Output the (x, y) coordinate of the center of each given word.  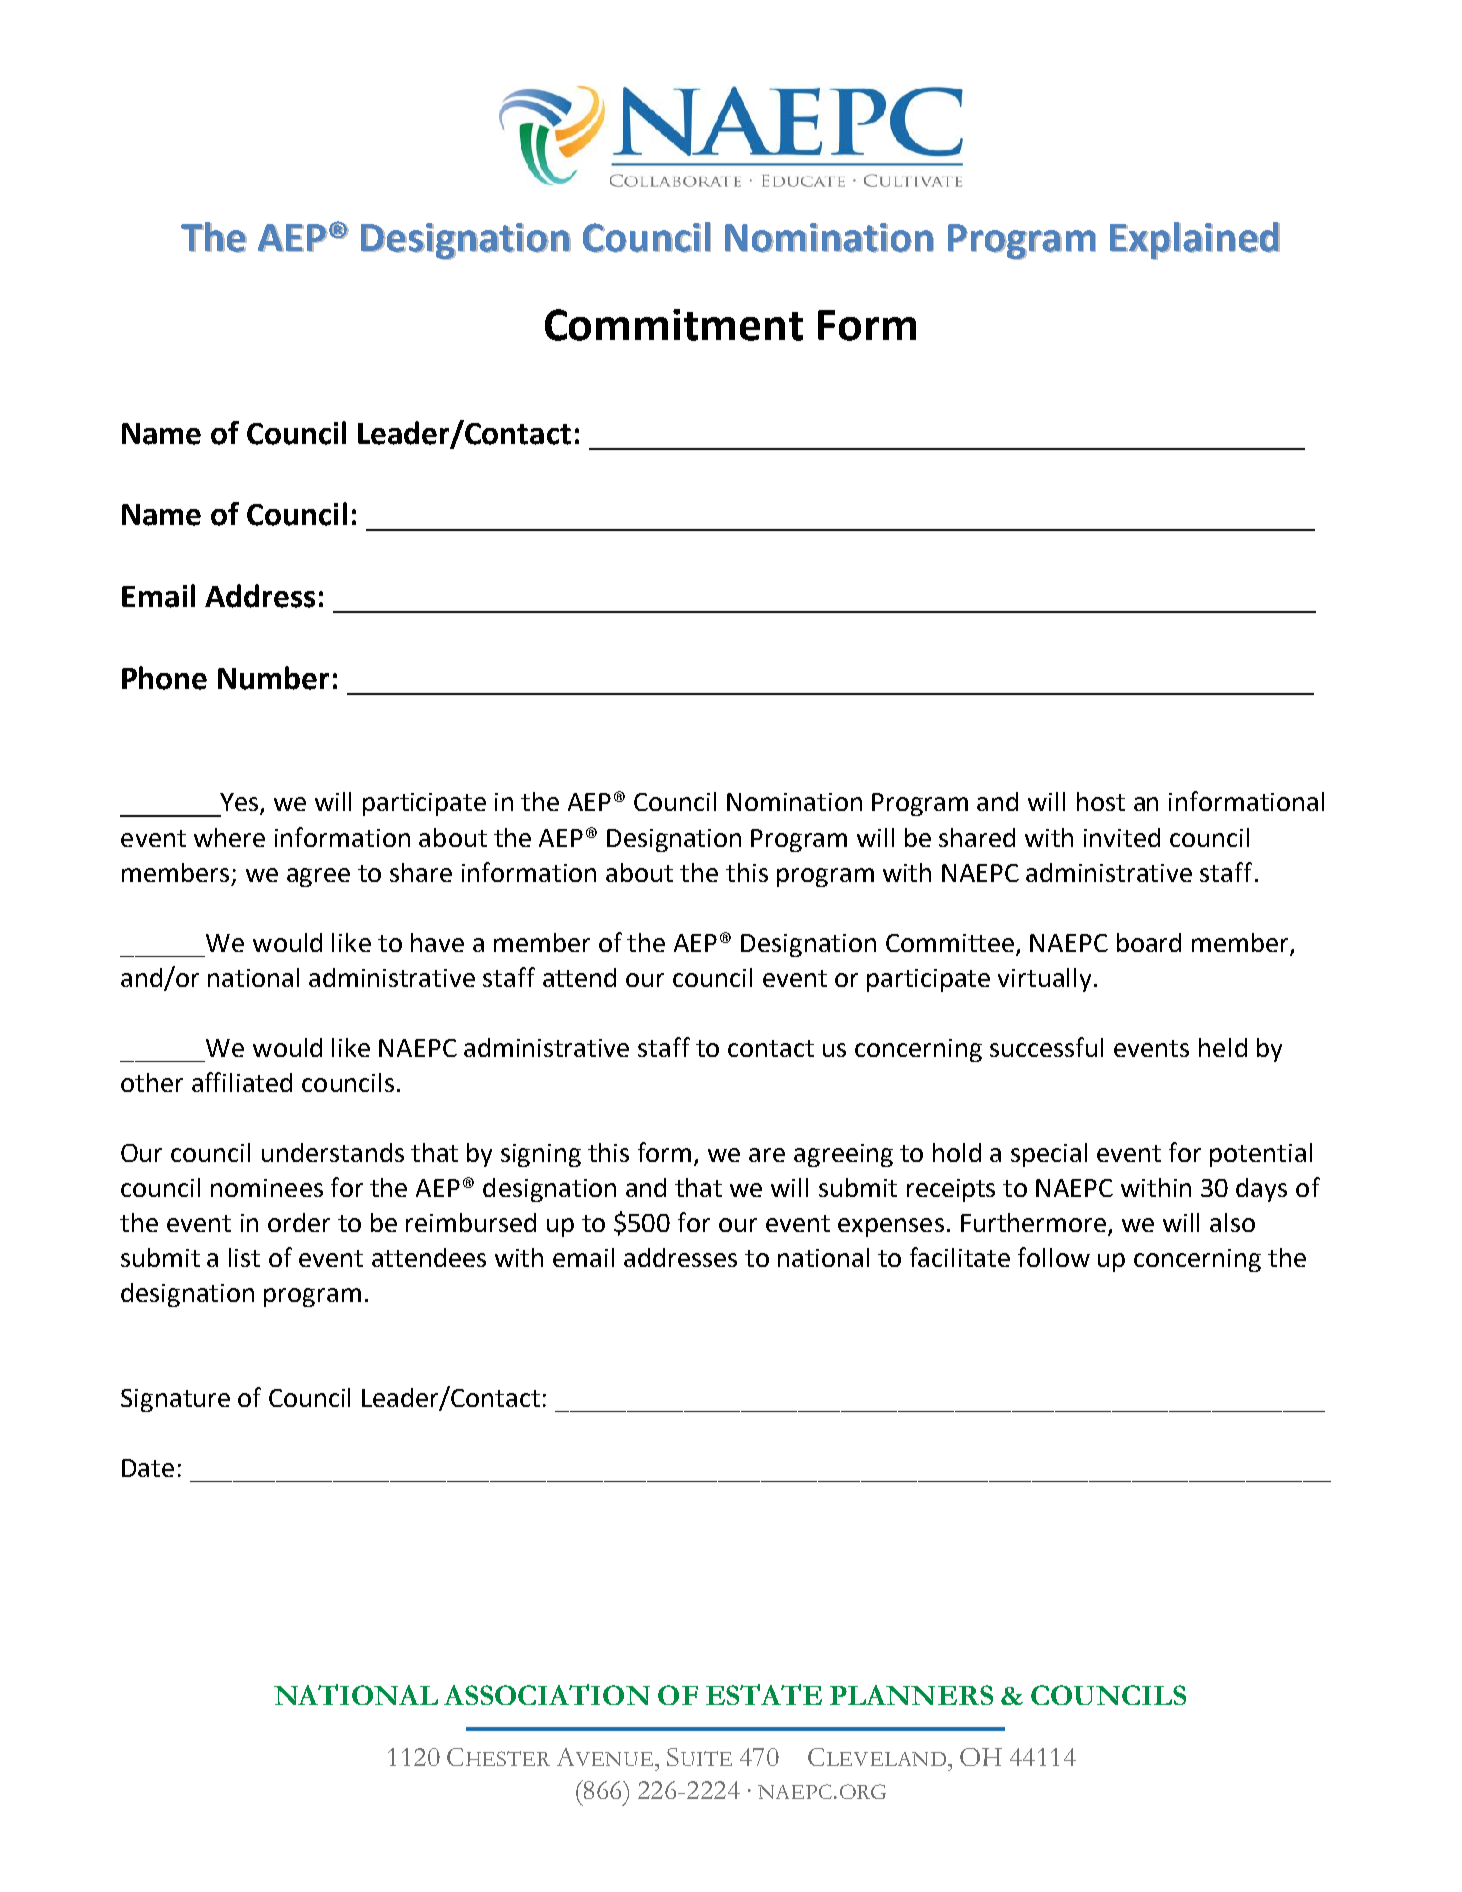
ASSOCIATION (547, 1694)
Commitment (674, 325)
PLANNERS (911, 1695)
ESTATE (764, 1694)
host (1101, 801)
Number (273, 678)
